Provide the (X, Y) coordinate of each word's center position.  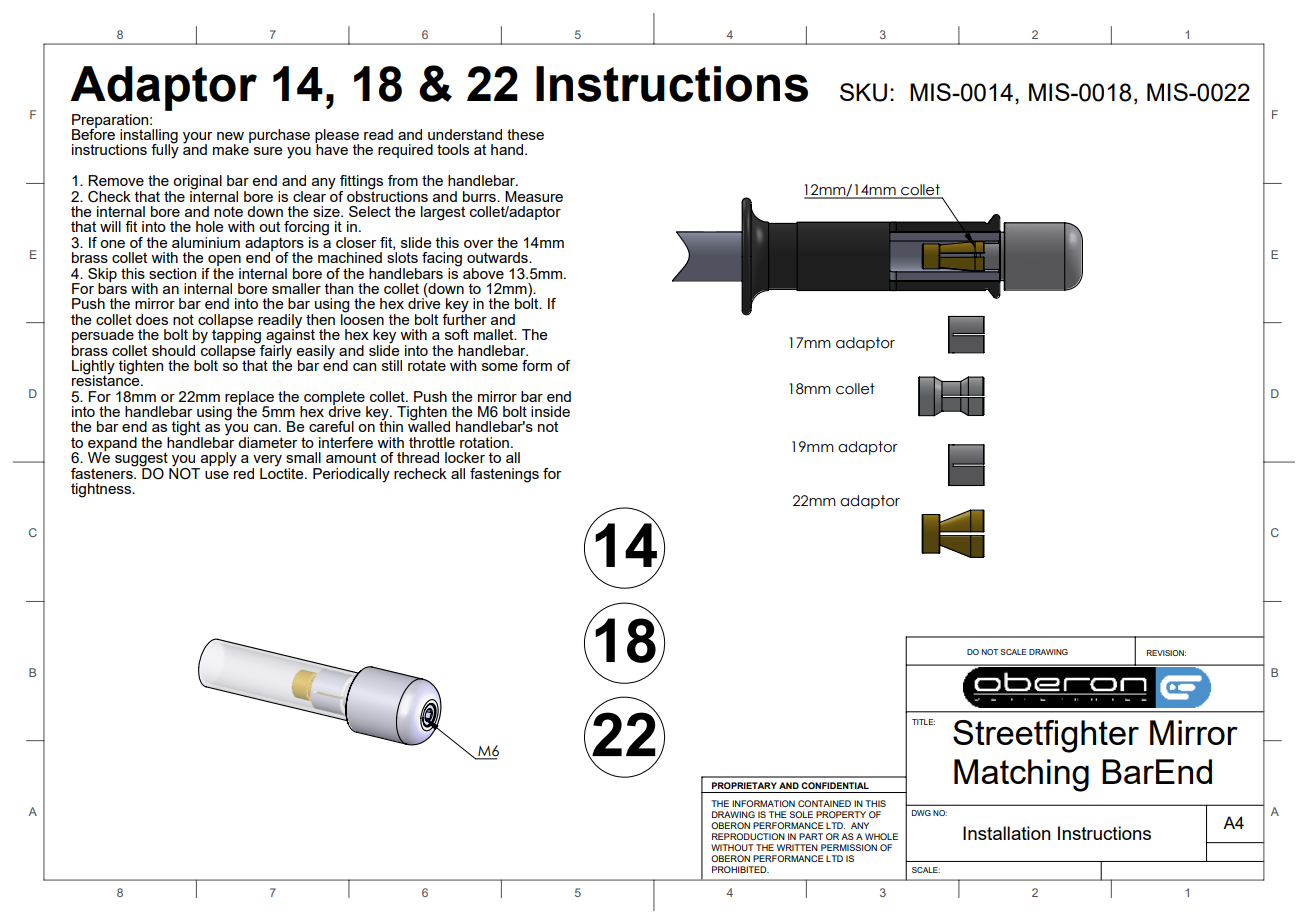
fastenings (504, 475)
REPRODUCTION (748, 836)
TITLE (923, 722)
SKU (863, 92)
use (217, 475)
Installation (1007, 833)
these (525, 134)
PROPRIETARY (744, 785)
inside (550, 411)
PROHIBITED (740, 869)
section (172, 273)
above (483, 273)
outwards (498, 257)
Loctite (283, 472)
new (230, 136)
